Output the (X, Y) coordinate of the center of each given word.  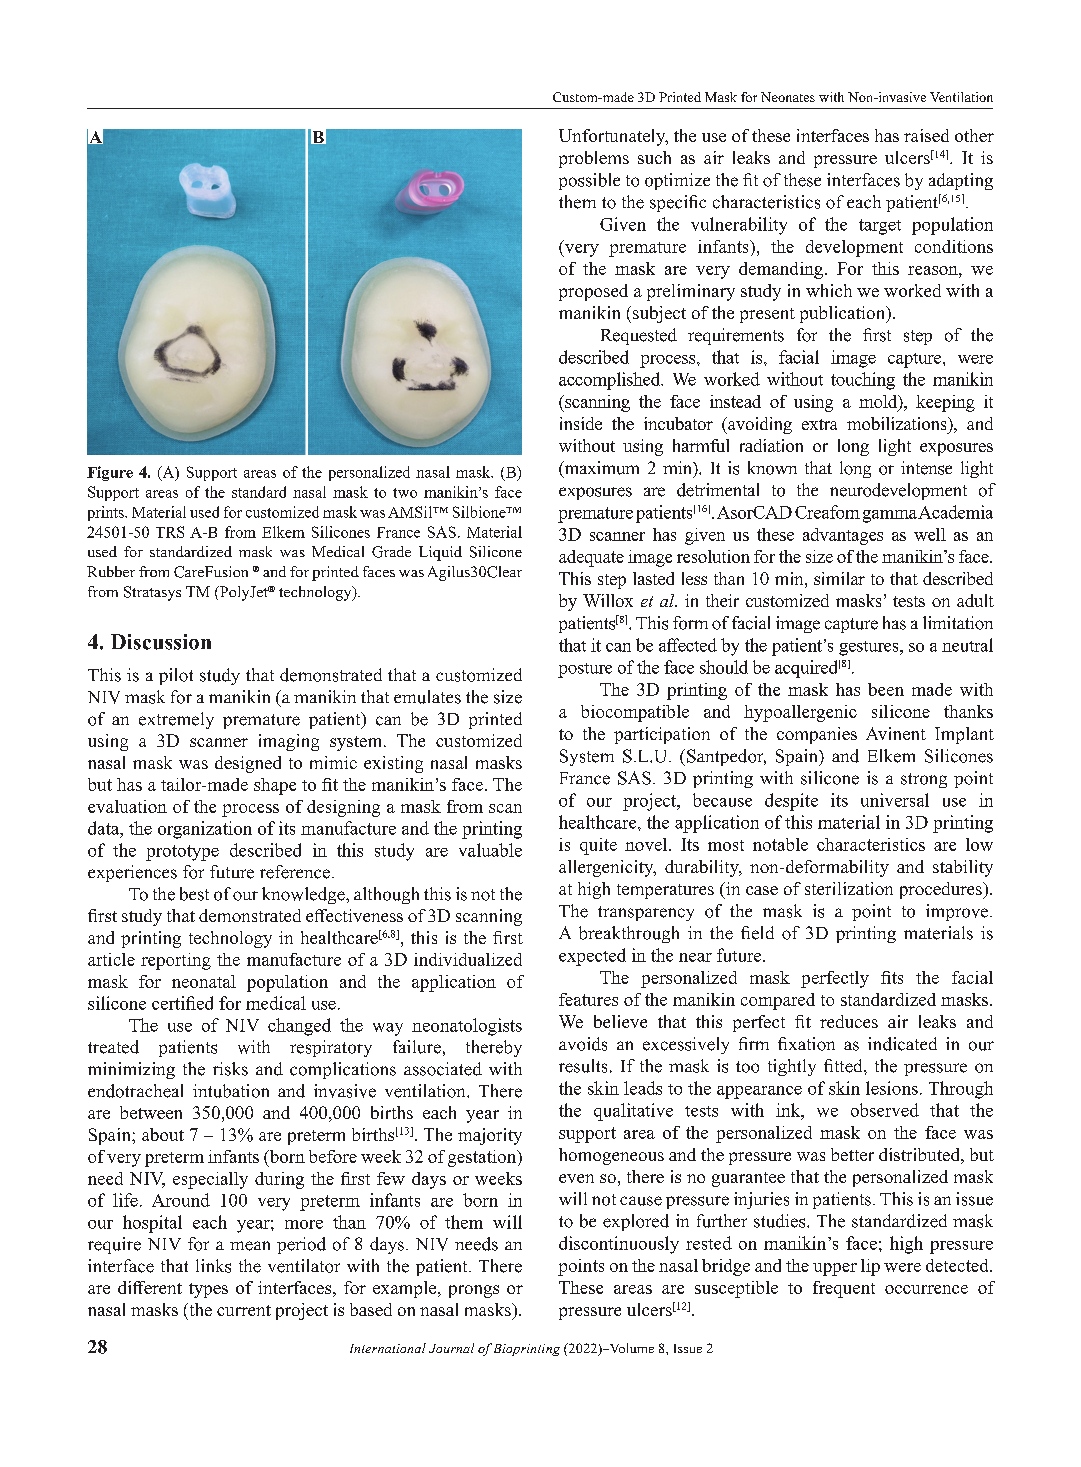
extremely (176, 720)
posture (585, 670)
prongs (474, 1291)
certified (182, 1003)
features (588, 999)
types (208, 1290)
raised (926, 135)
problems (594, 159)
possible (589, 181)
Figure (110, 473)
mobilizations (898, 423)
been (886, 689)
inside (581, 423)
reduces (849, 1021)
